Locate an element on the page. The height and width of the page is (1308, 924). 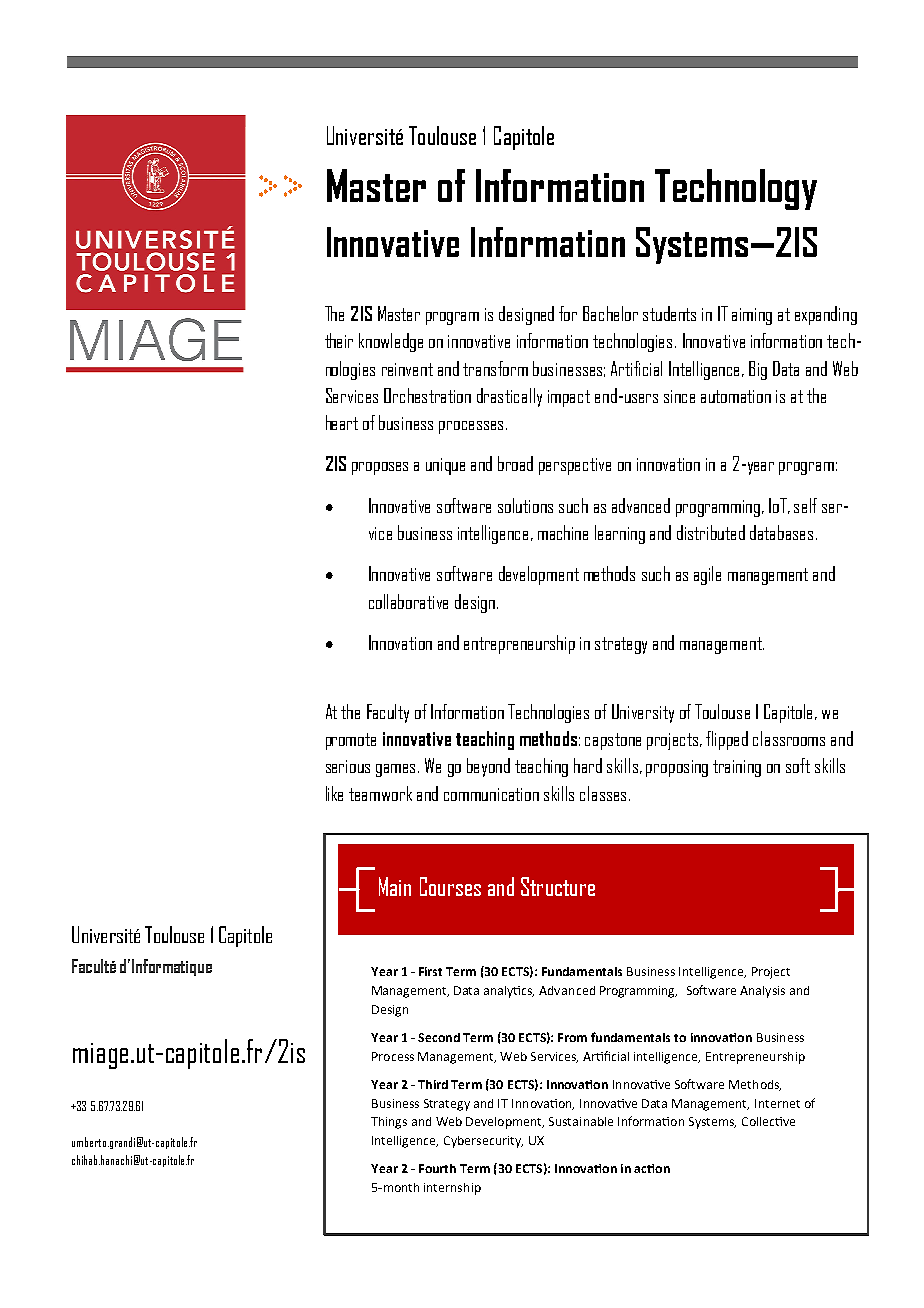
Things is located at coordinates (389, 1123).
